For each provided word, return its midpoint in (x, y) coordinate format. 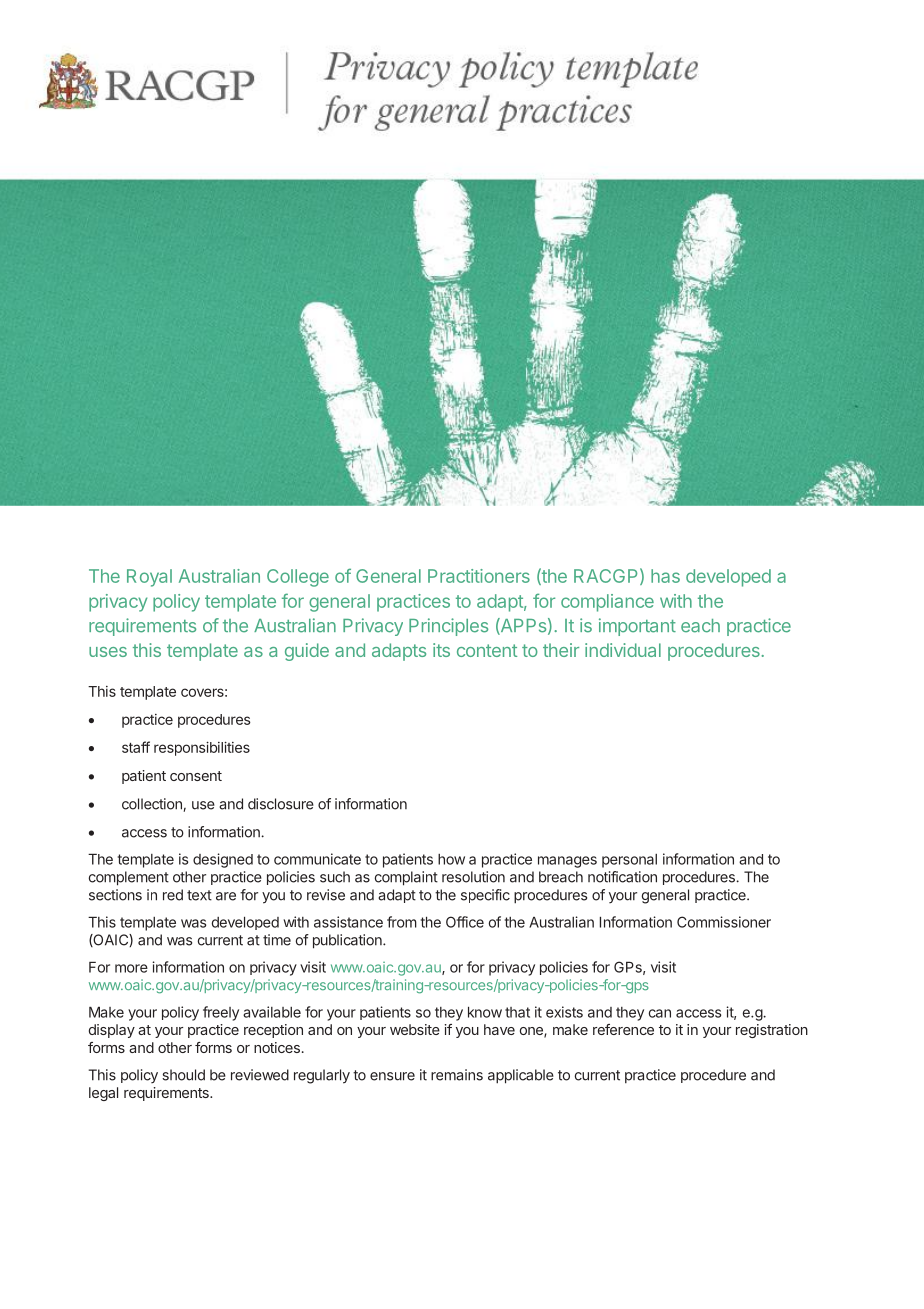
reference (623, 1029)
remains (457, 1075)
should (183, 1075)
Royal (149, 578)
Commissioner (724, 922)
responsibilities (202, 748)
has (665, 576)
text (199, 895)
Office (465, 922)
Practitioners (479, 576)
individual (623, 650)
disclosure (281, 804)
